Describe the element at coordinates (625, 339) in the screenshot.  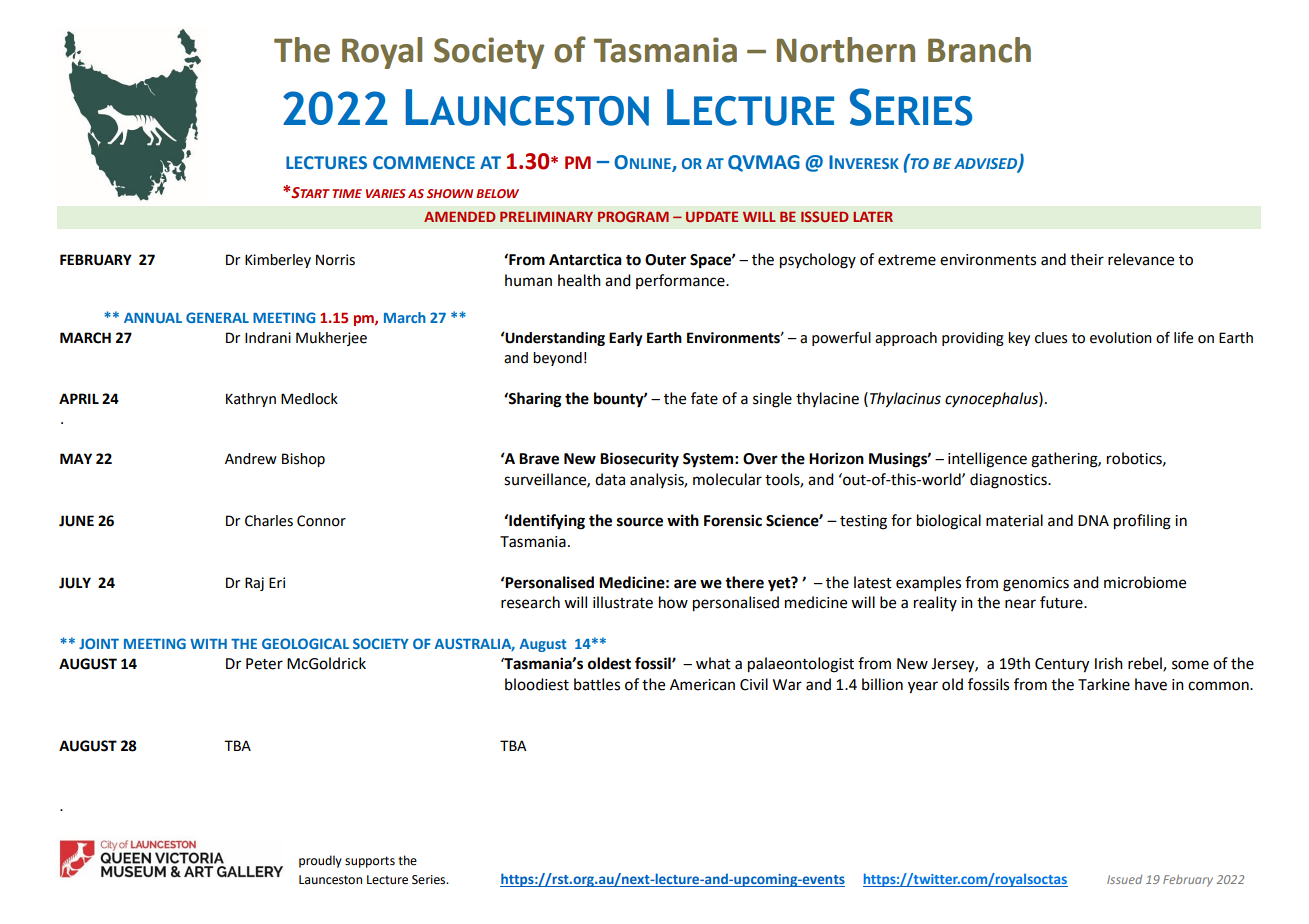
I see `Early` at that location.
